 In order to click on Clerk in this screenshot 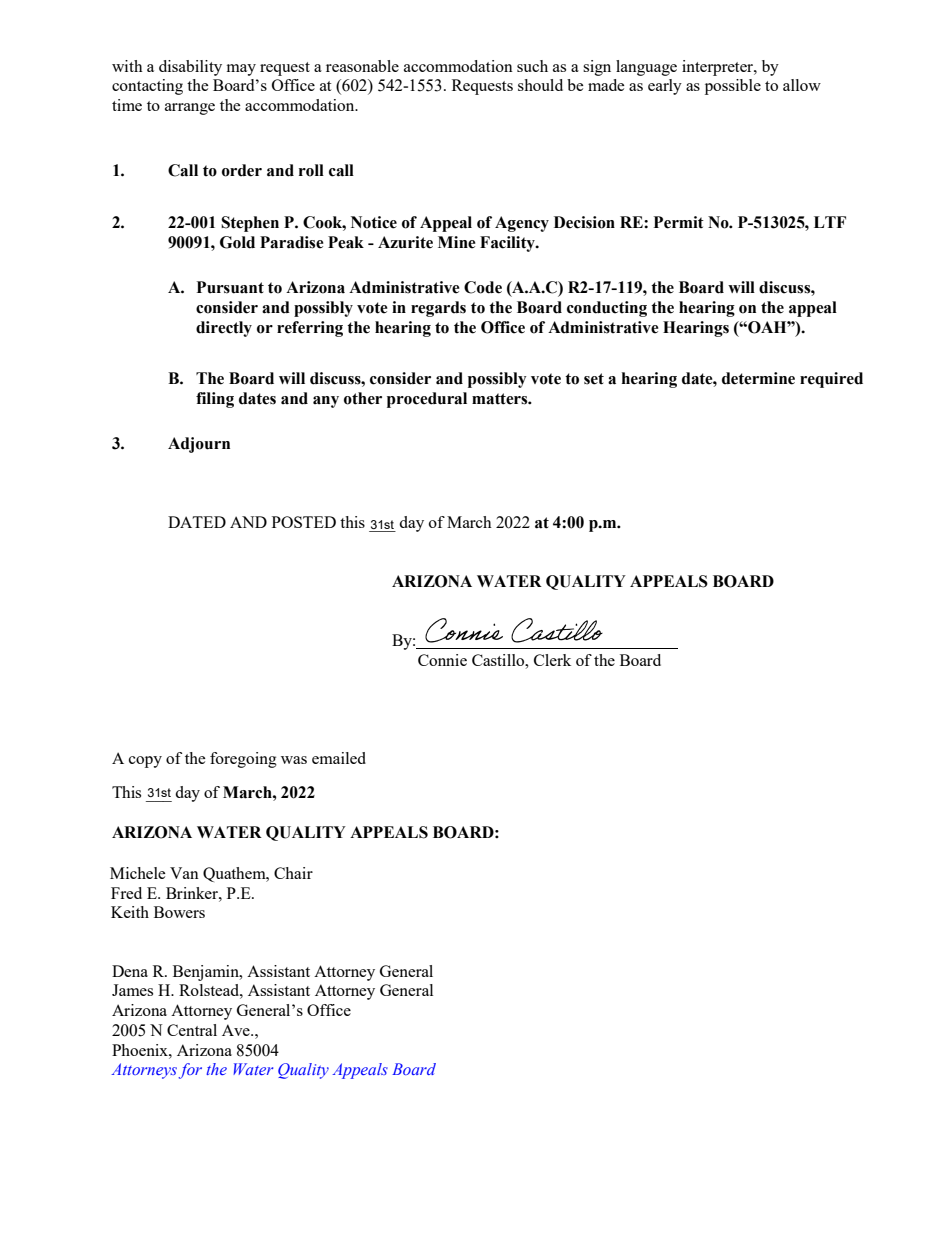, I will do `click(552, 660)`.
